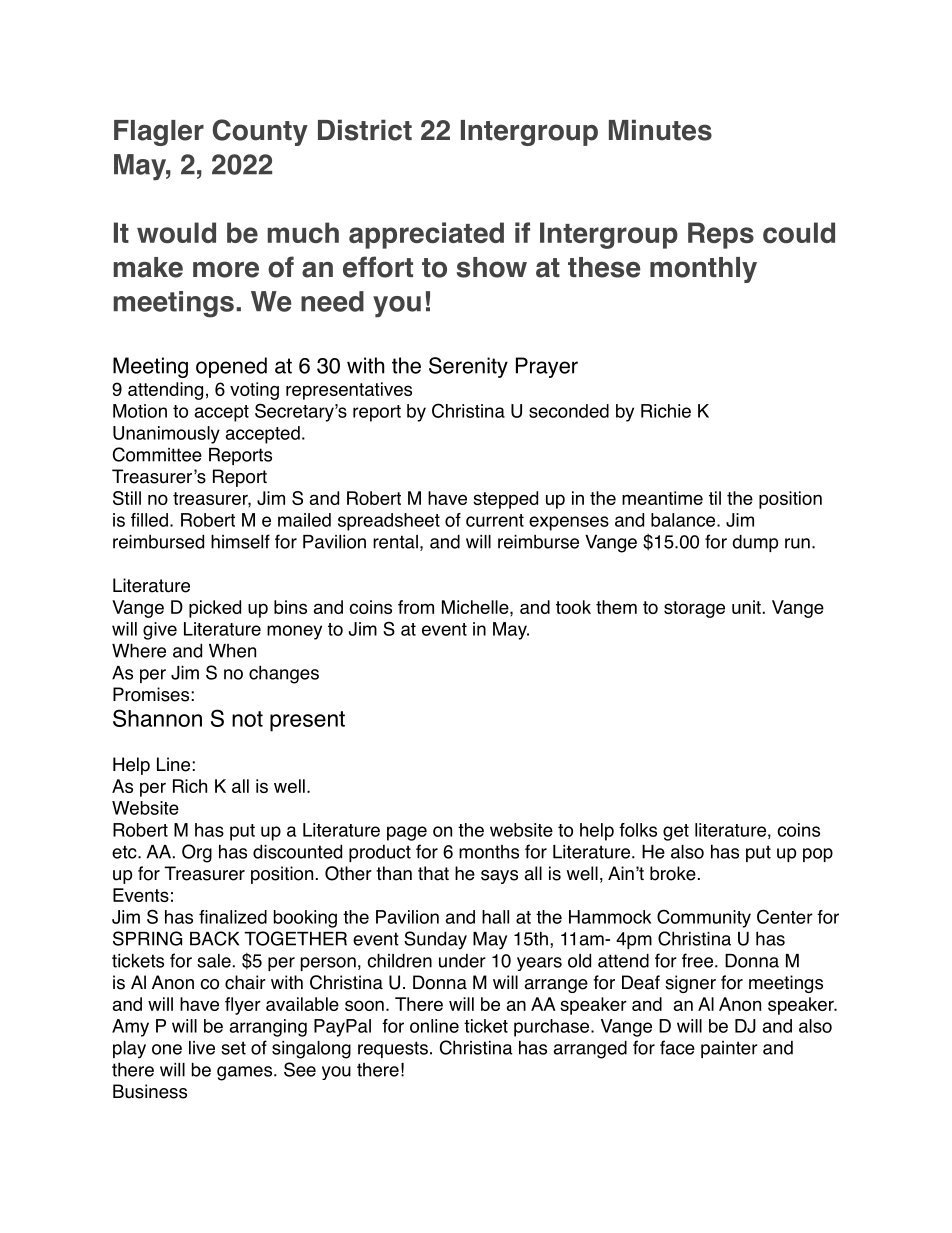 This document has width=952, height=1233. What do you see at coordinates (365, 130) in the document?
I see `District` at bounding box center [365, 130].
